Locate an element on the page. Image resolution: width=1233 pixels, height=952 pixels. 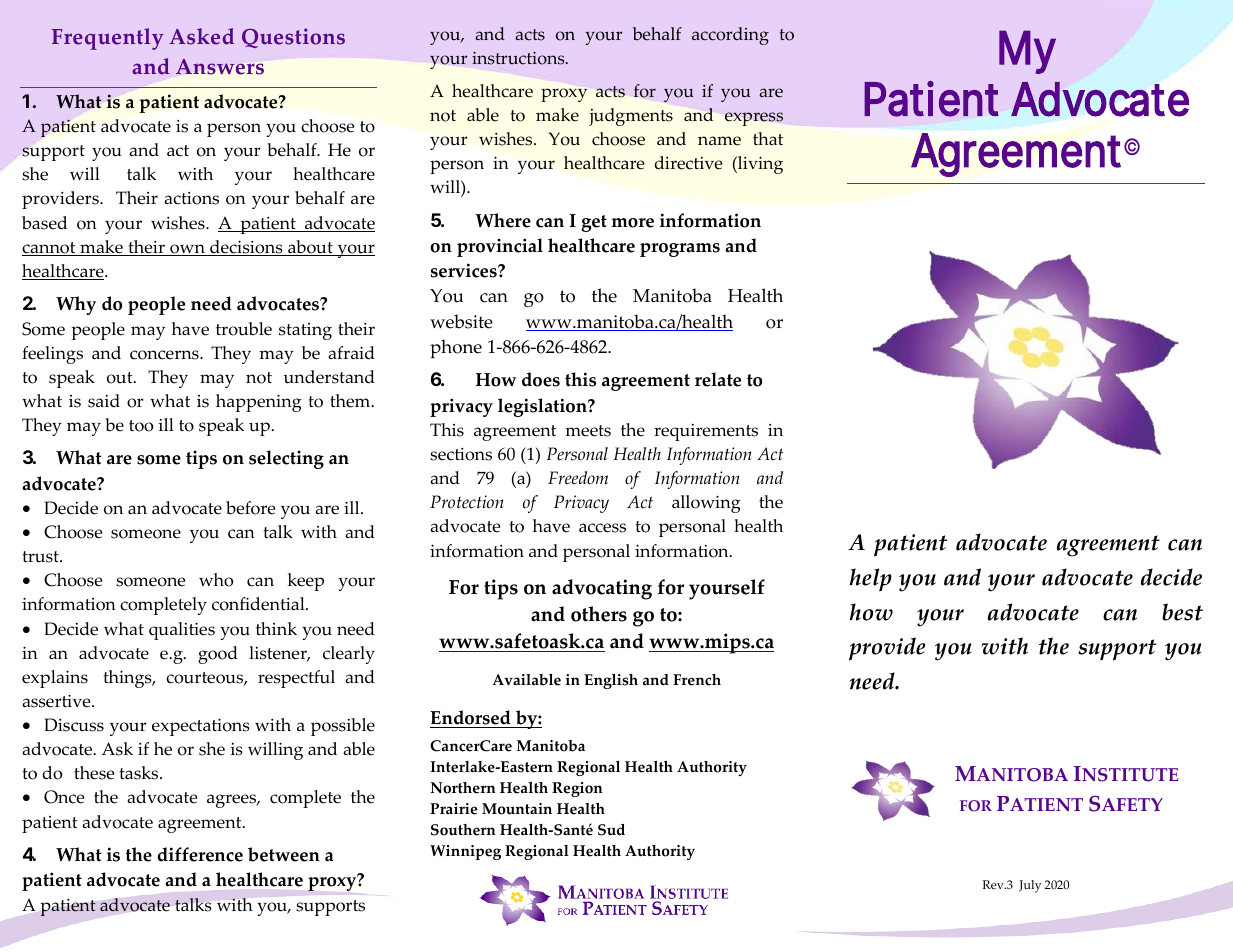
according is located at coordinates (730, 36).
